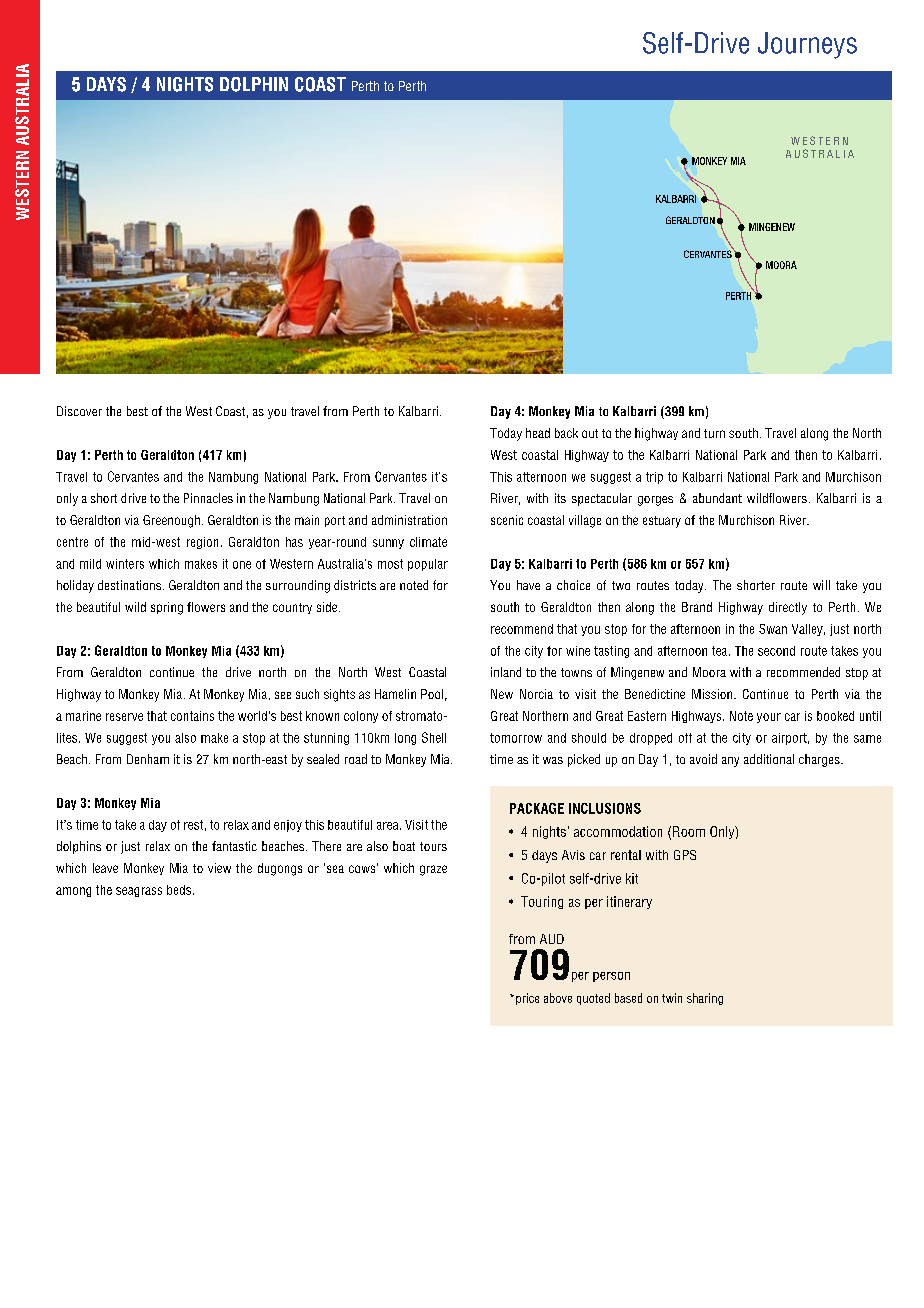  What do you see at coordinates (434, 737) in the document?
I see `Shell` at bounding box center [434, 737].
